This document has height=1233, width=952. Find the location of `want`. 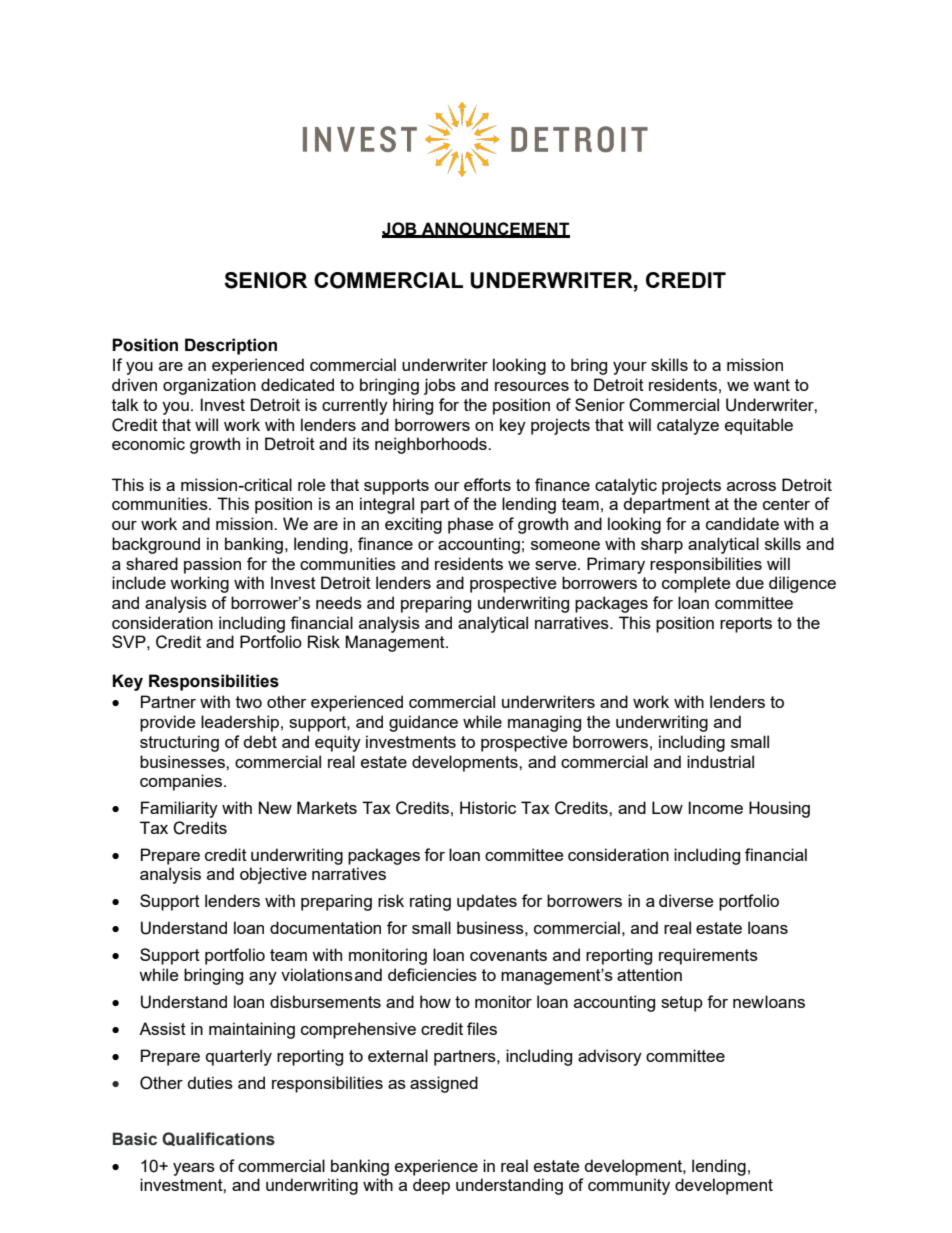

want is located at coordinates (771, 385).
